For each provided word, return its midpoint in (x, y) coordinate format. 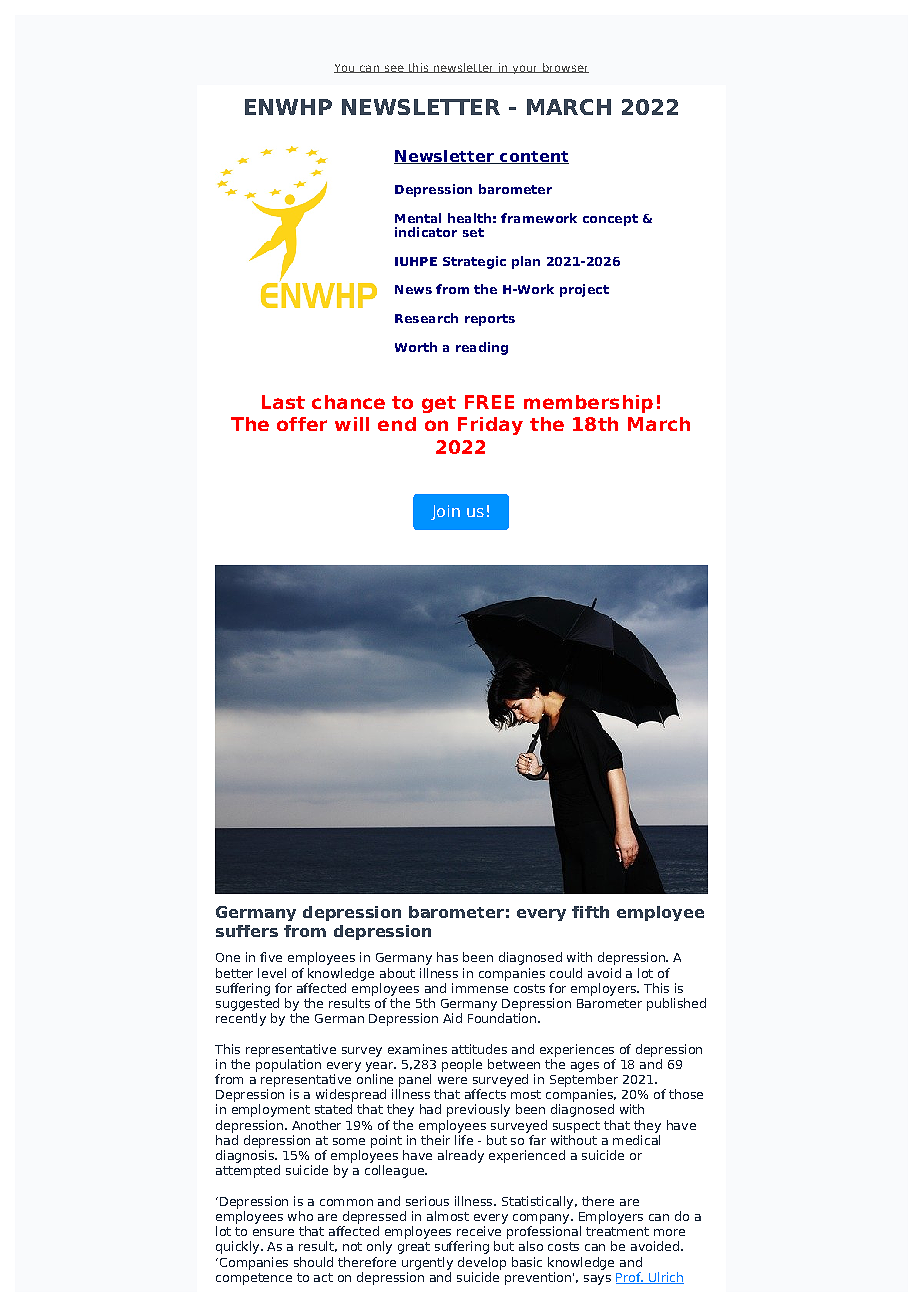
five (271, 957)
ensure (273, 1232)
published (676, 1004)
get (439, 404)
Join (445, 512)
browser (565, 68)
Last (283, 402)
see (394, 69)
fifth (590, 912)
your (525, 69)
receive (479, 1231)
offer (302, 424)
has (447, 957)
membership (588, 404)
